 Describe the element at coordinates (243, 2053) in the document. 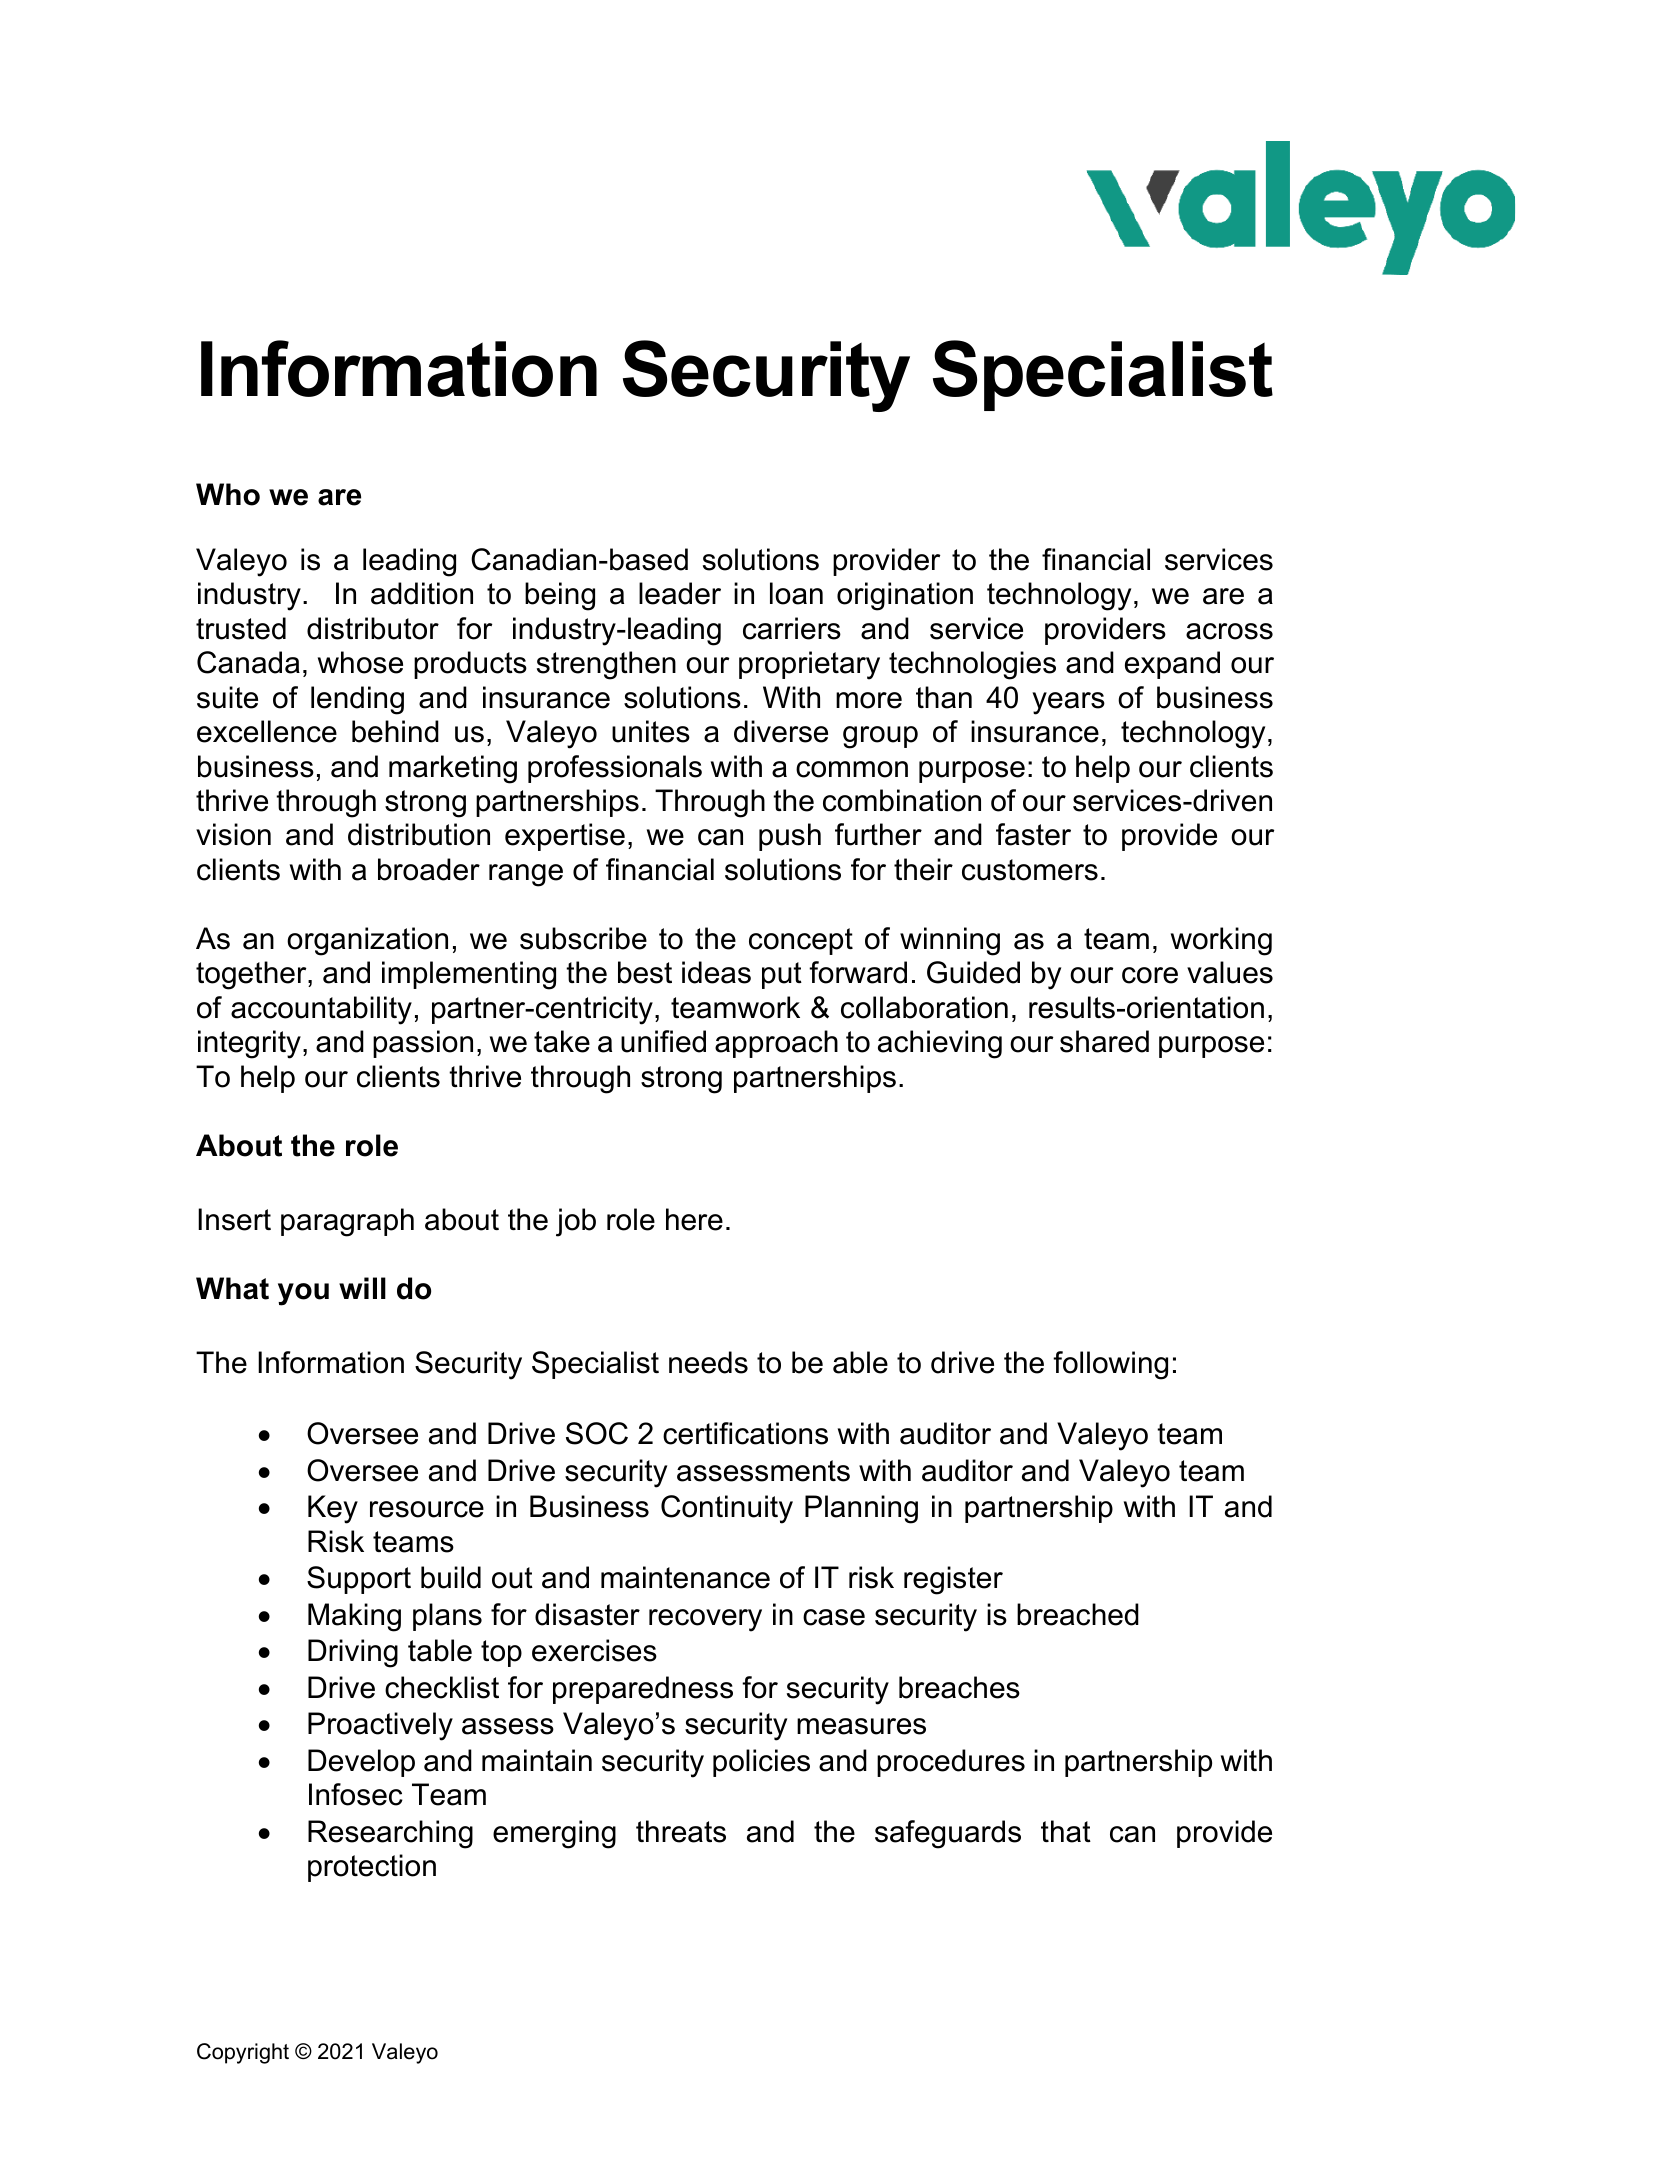

I see `Copyright` at that location.
